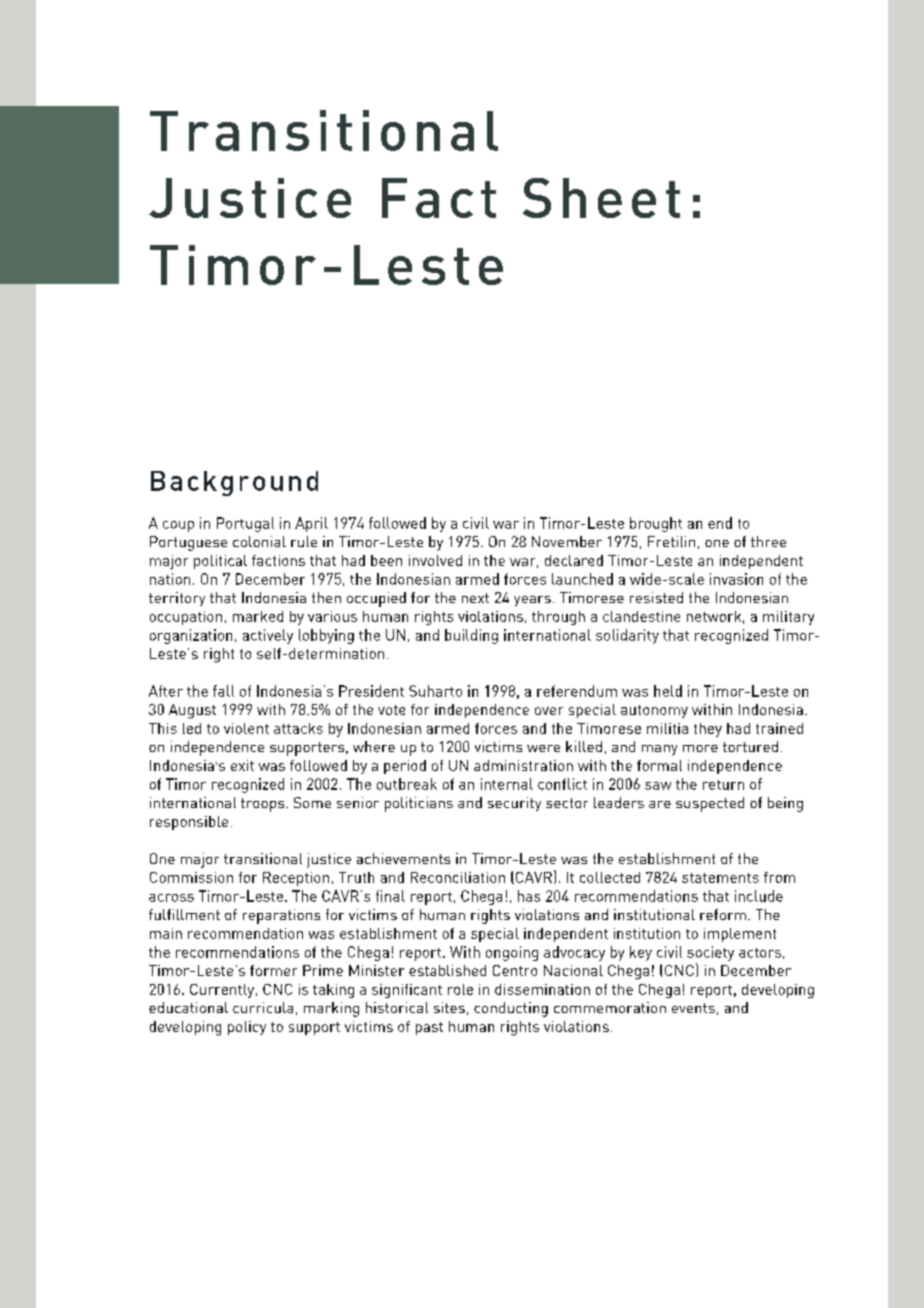 The width and height of the screenshot is (924, 1308). Describe the element at coordinates (710, 804) in the screenshot. I see `suspected` at that location.
